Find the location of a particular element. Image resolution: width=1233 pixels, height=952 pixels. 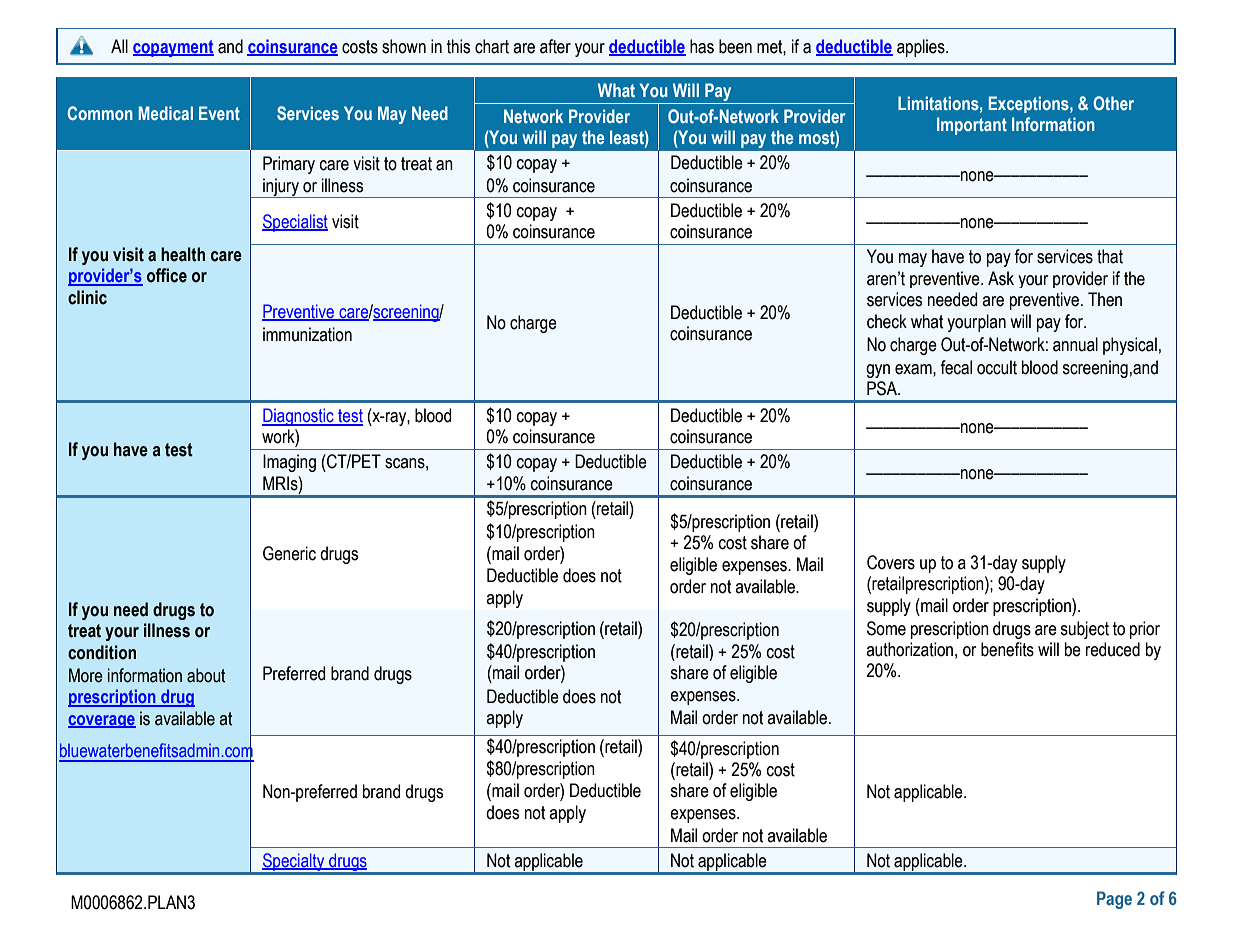

annual is located at coordinates (1075, 344).
